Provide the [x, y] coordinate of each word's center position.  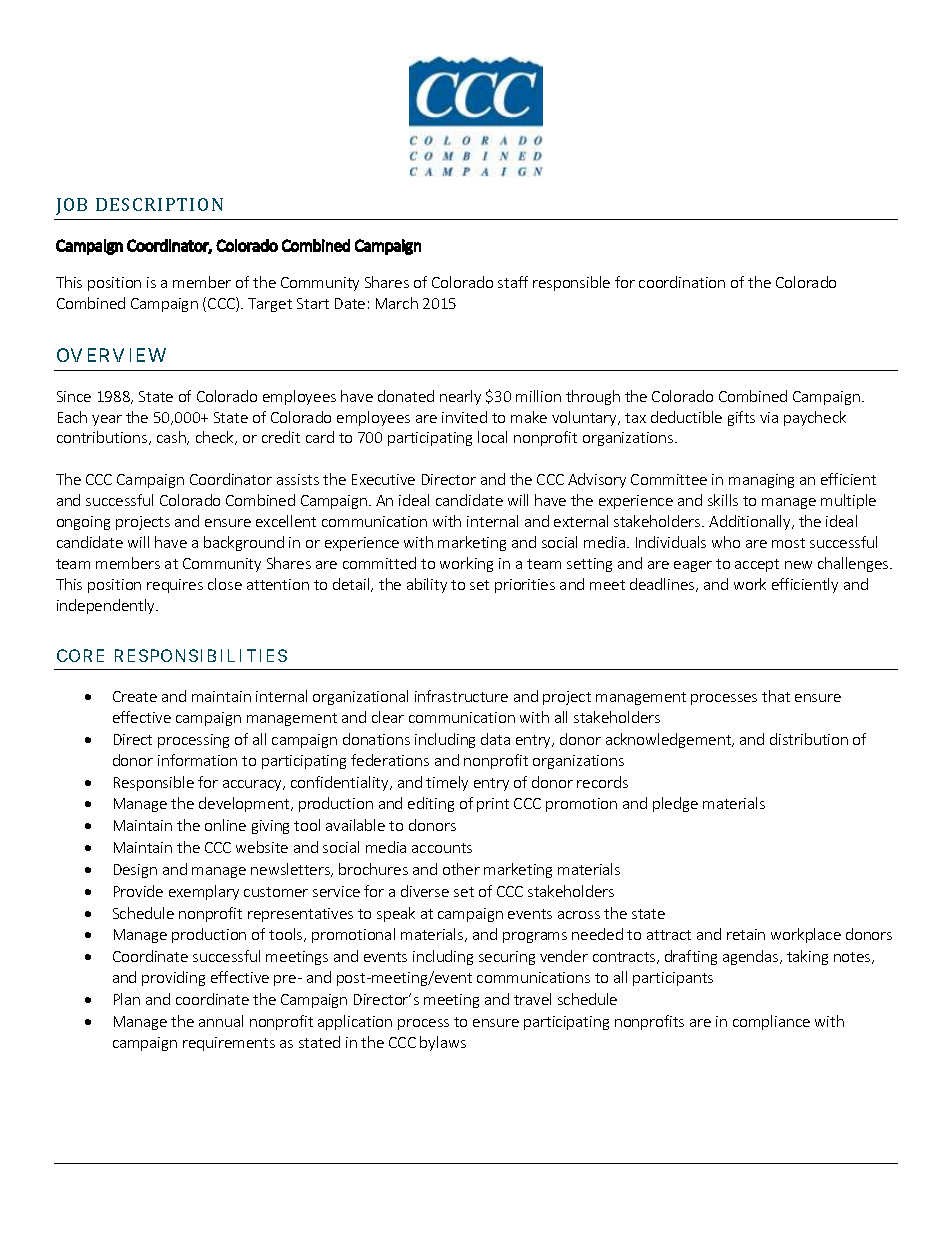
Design [135, 871]
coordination [682, 282]
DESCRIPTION [159, 204]
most [788, 543]
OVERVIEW [111, 355]
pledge [675, 804]
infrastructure [461, 696]
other [461, 869]
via [769, 417]
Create [135, 696]
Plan [127, 999]
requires [175, 586]
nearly [460, 397]
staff [513, 282]
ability [427, 585]
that [776, 696]
